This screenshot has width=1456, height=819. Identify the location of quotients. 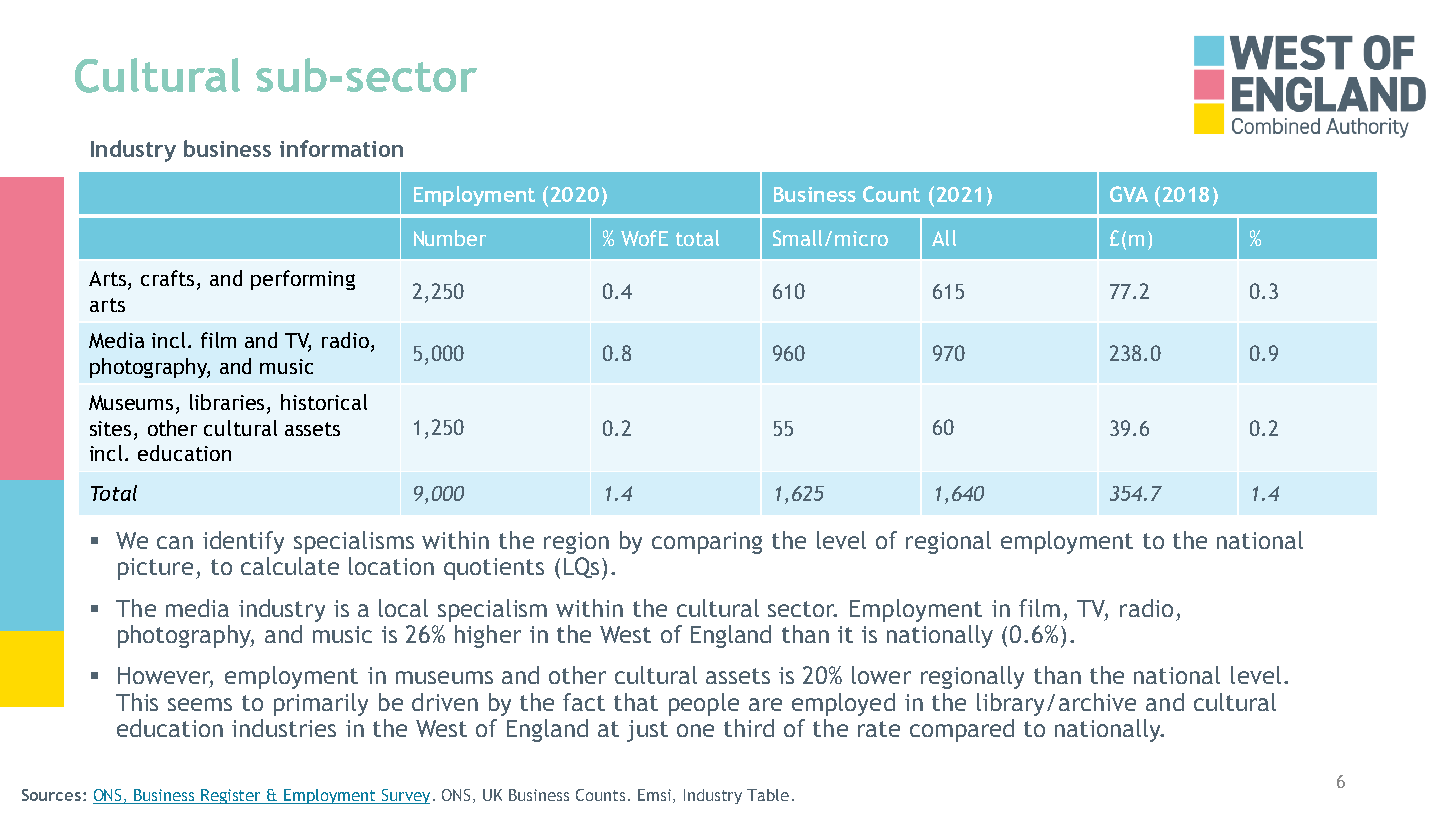
(494, 569).
